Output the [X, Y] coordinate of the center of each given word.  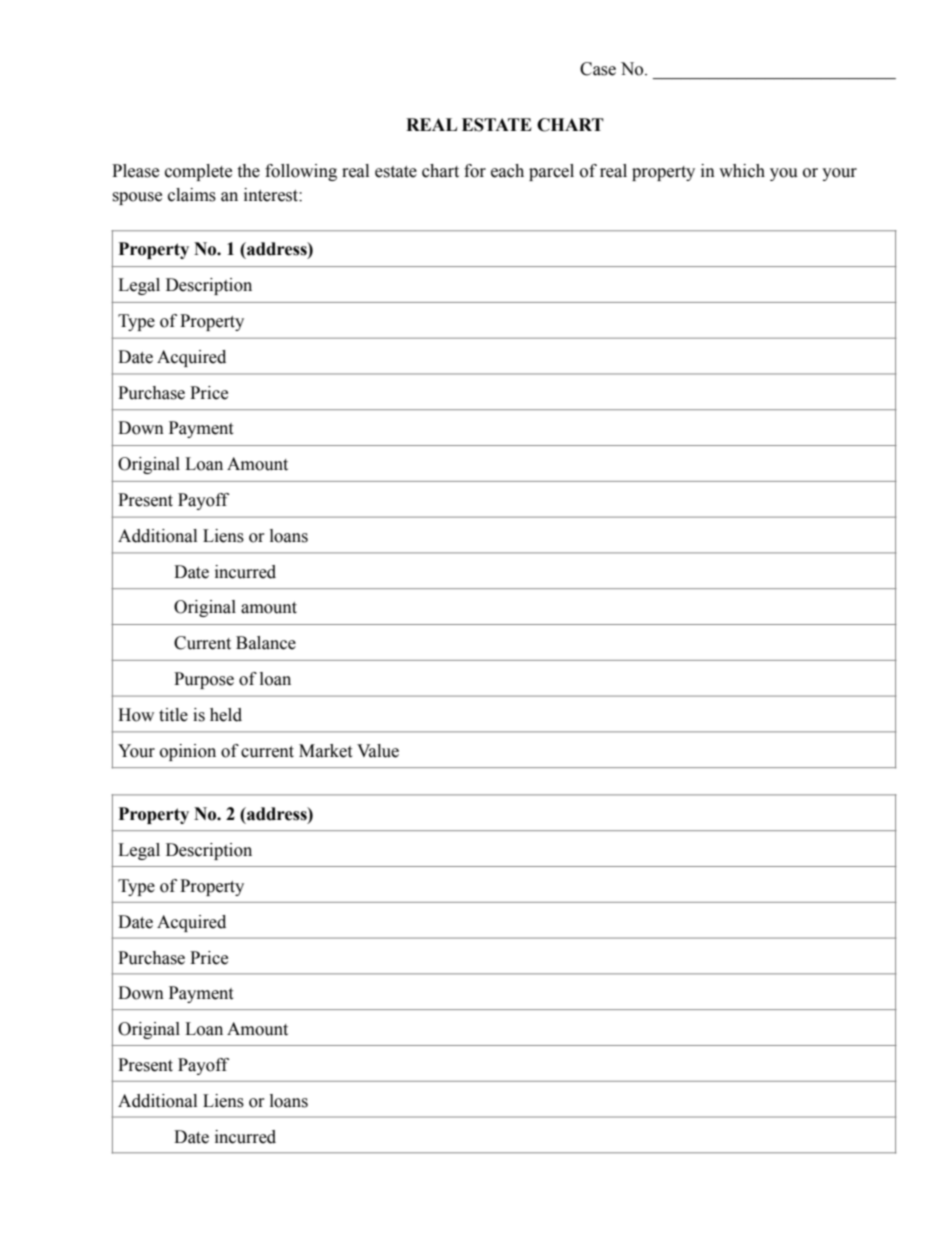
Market [325, 751]
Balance [266, 643]
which [742, 171]
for [475, 171]
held [226, 715]
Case [598, 69]
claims [192, 195]
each [507, 171]
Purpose [204, 680]
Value [378, 751]
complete [198, 172]
